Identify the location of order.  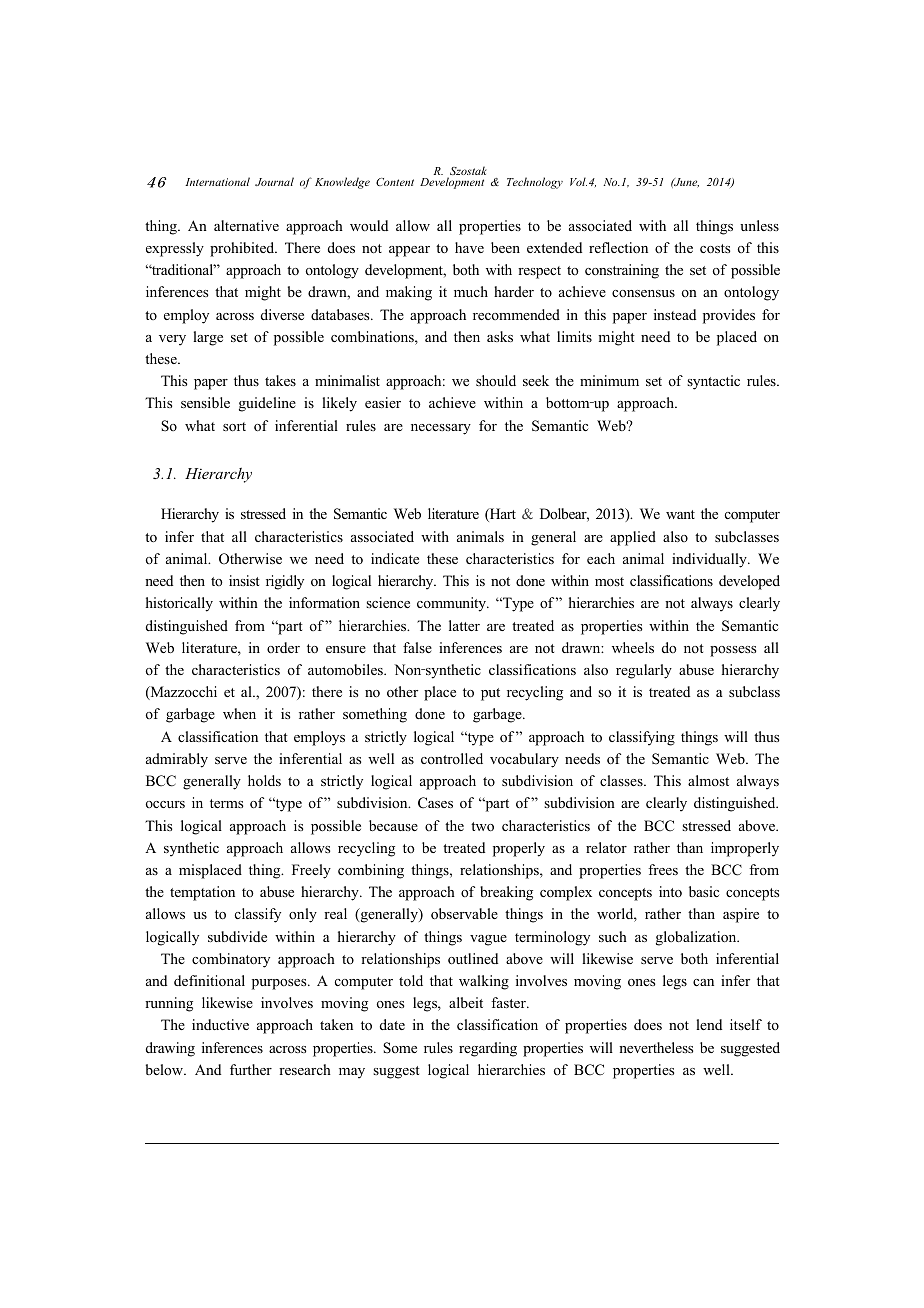
(283, 647).
